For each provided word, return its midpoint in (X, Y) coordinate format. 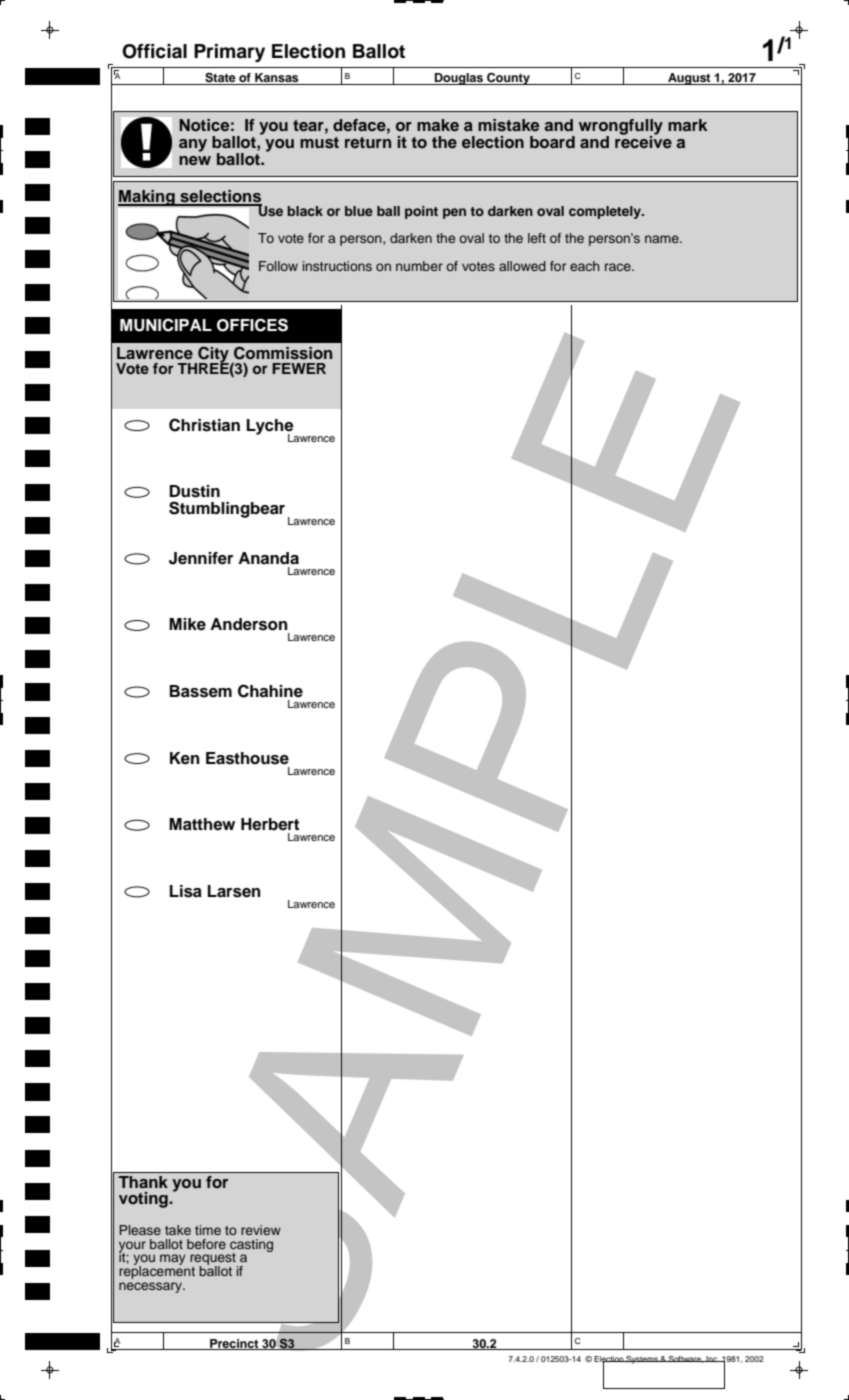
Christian (204, 425)
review (261, 1230)
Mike (187, 624)
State (220, 79)
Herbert (270, 824)
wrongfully (621, 128)
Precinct (234, 1344)
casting (251, 1246)
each (585, 266)
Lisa (186, 891)
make (438, 125)
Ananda (268, 558)
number (419, 266)
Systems (642, 1360)
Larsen (234, 891)
